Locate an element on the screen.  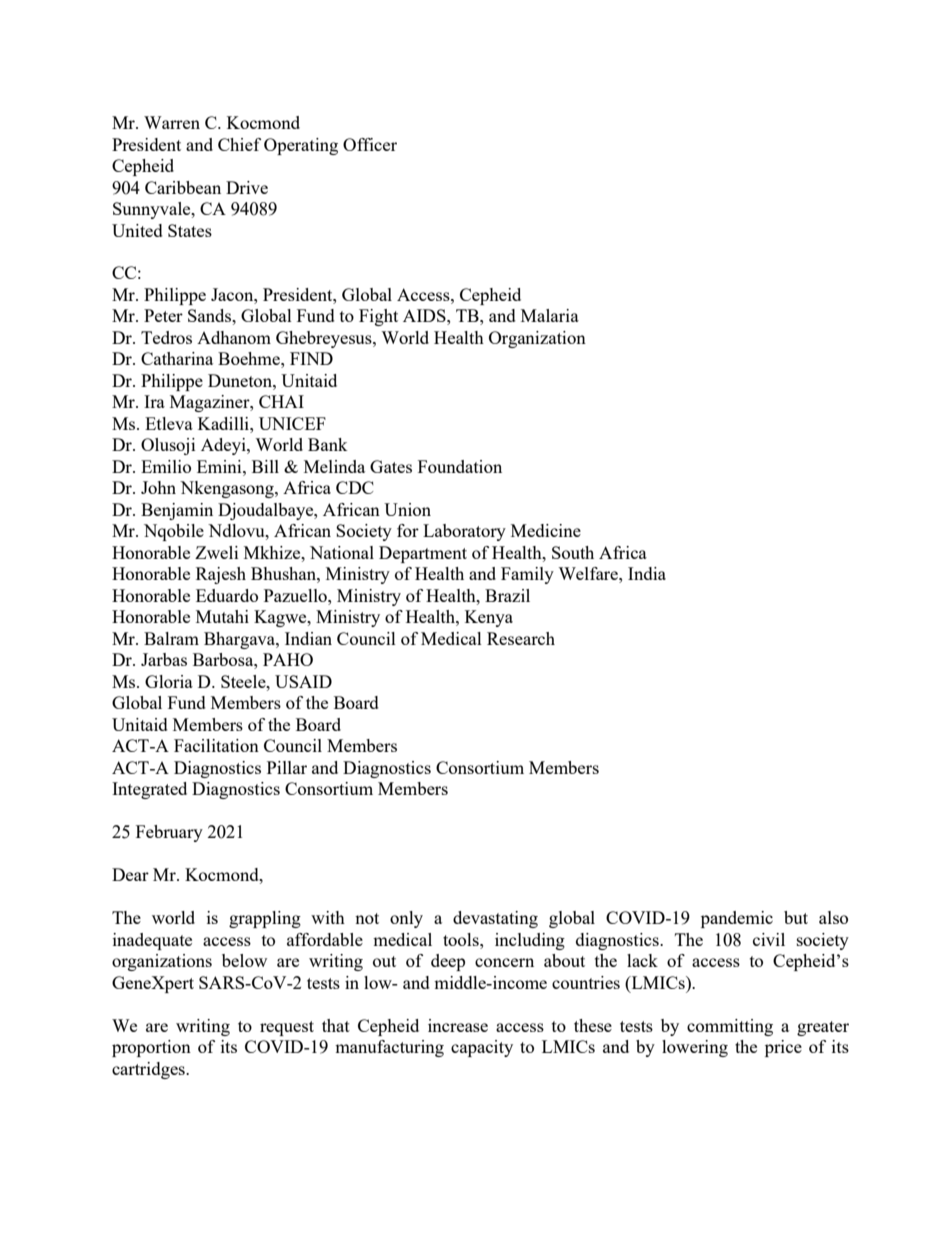
Facilitation is located at coordinates (216, 745).
